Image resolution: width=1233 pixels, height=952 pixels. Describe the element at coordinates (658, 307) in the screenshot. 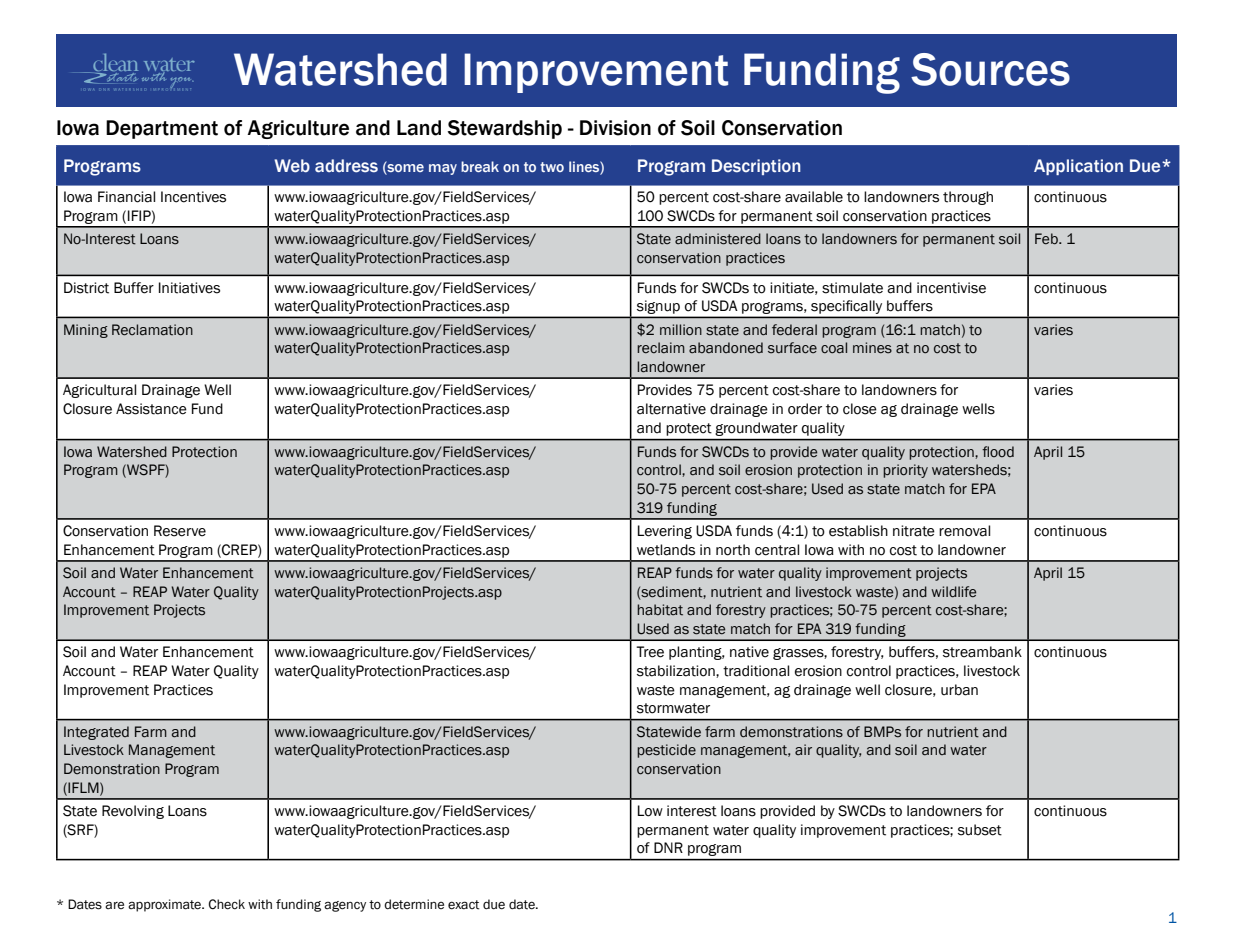

I see `signup` at that location.
